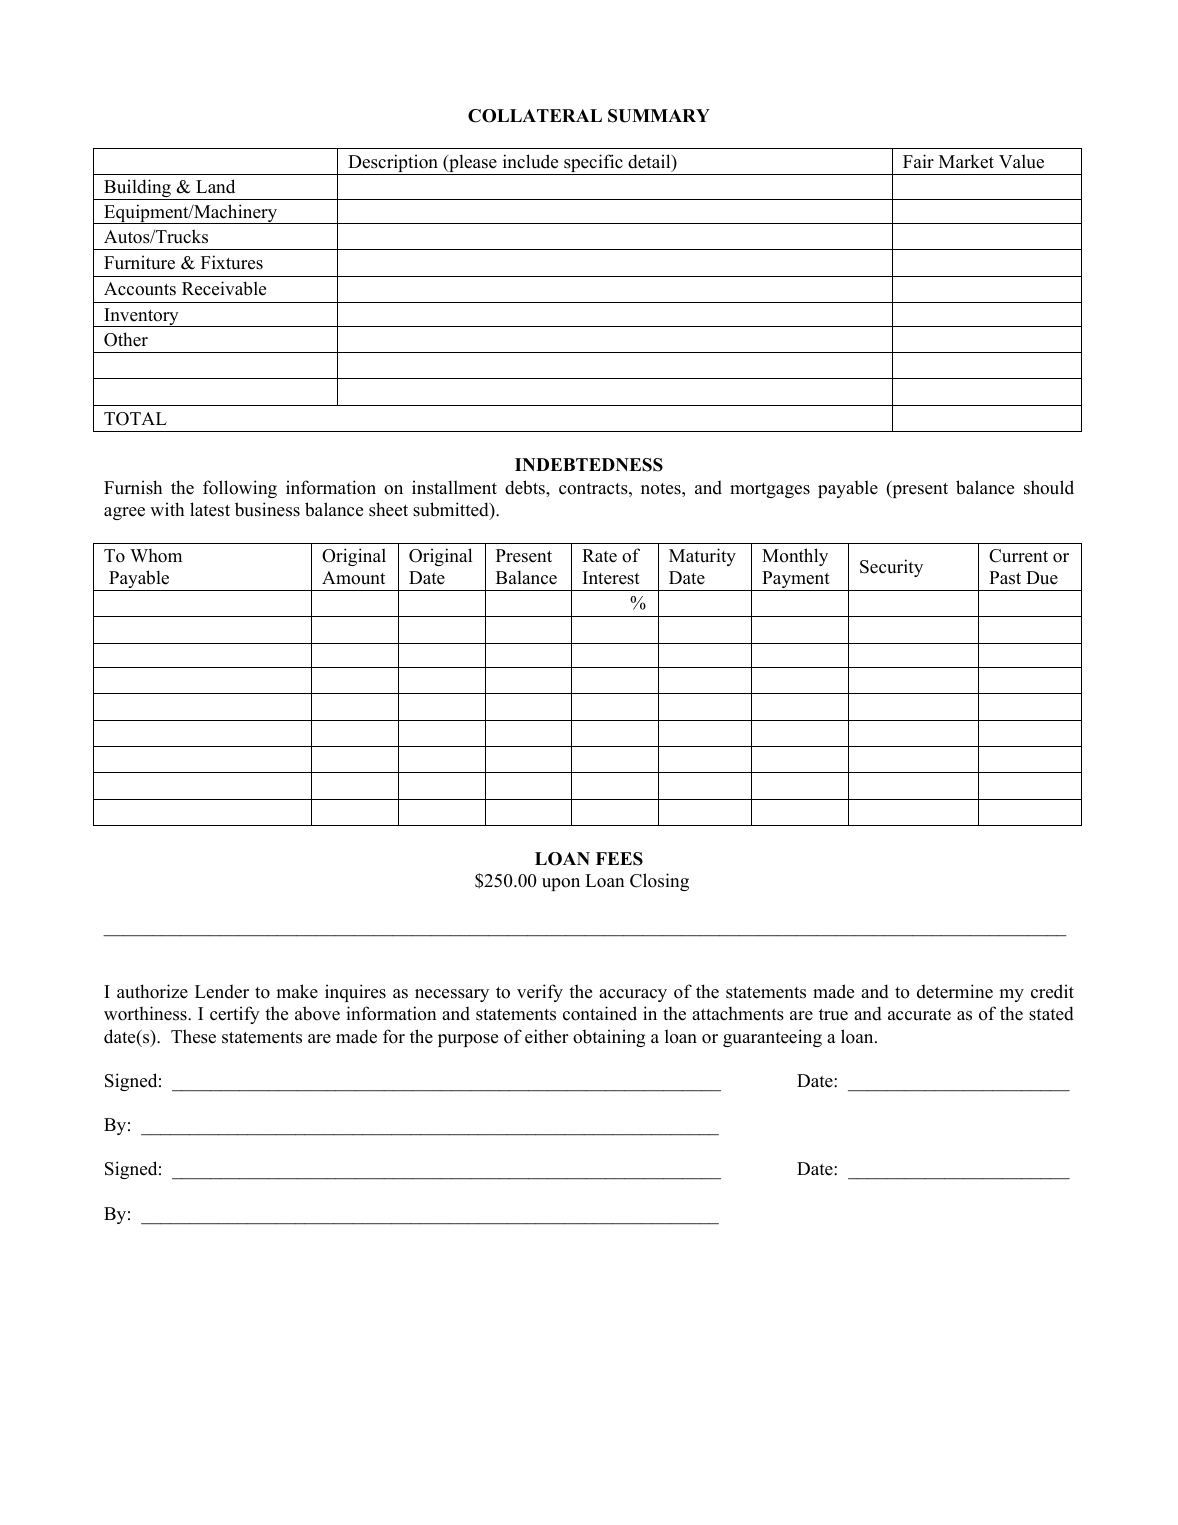 This screenshot has height=1525, width=1178. I want to click on should, so click(1049, 487).
